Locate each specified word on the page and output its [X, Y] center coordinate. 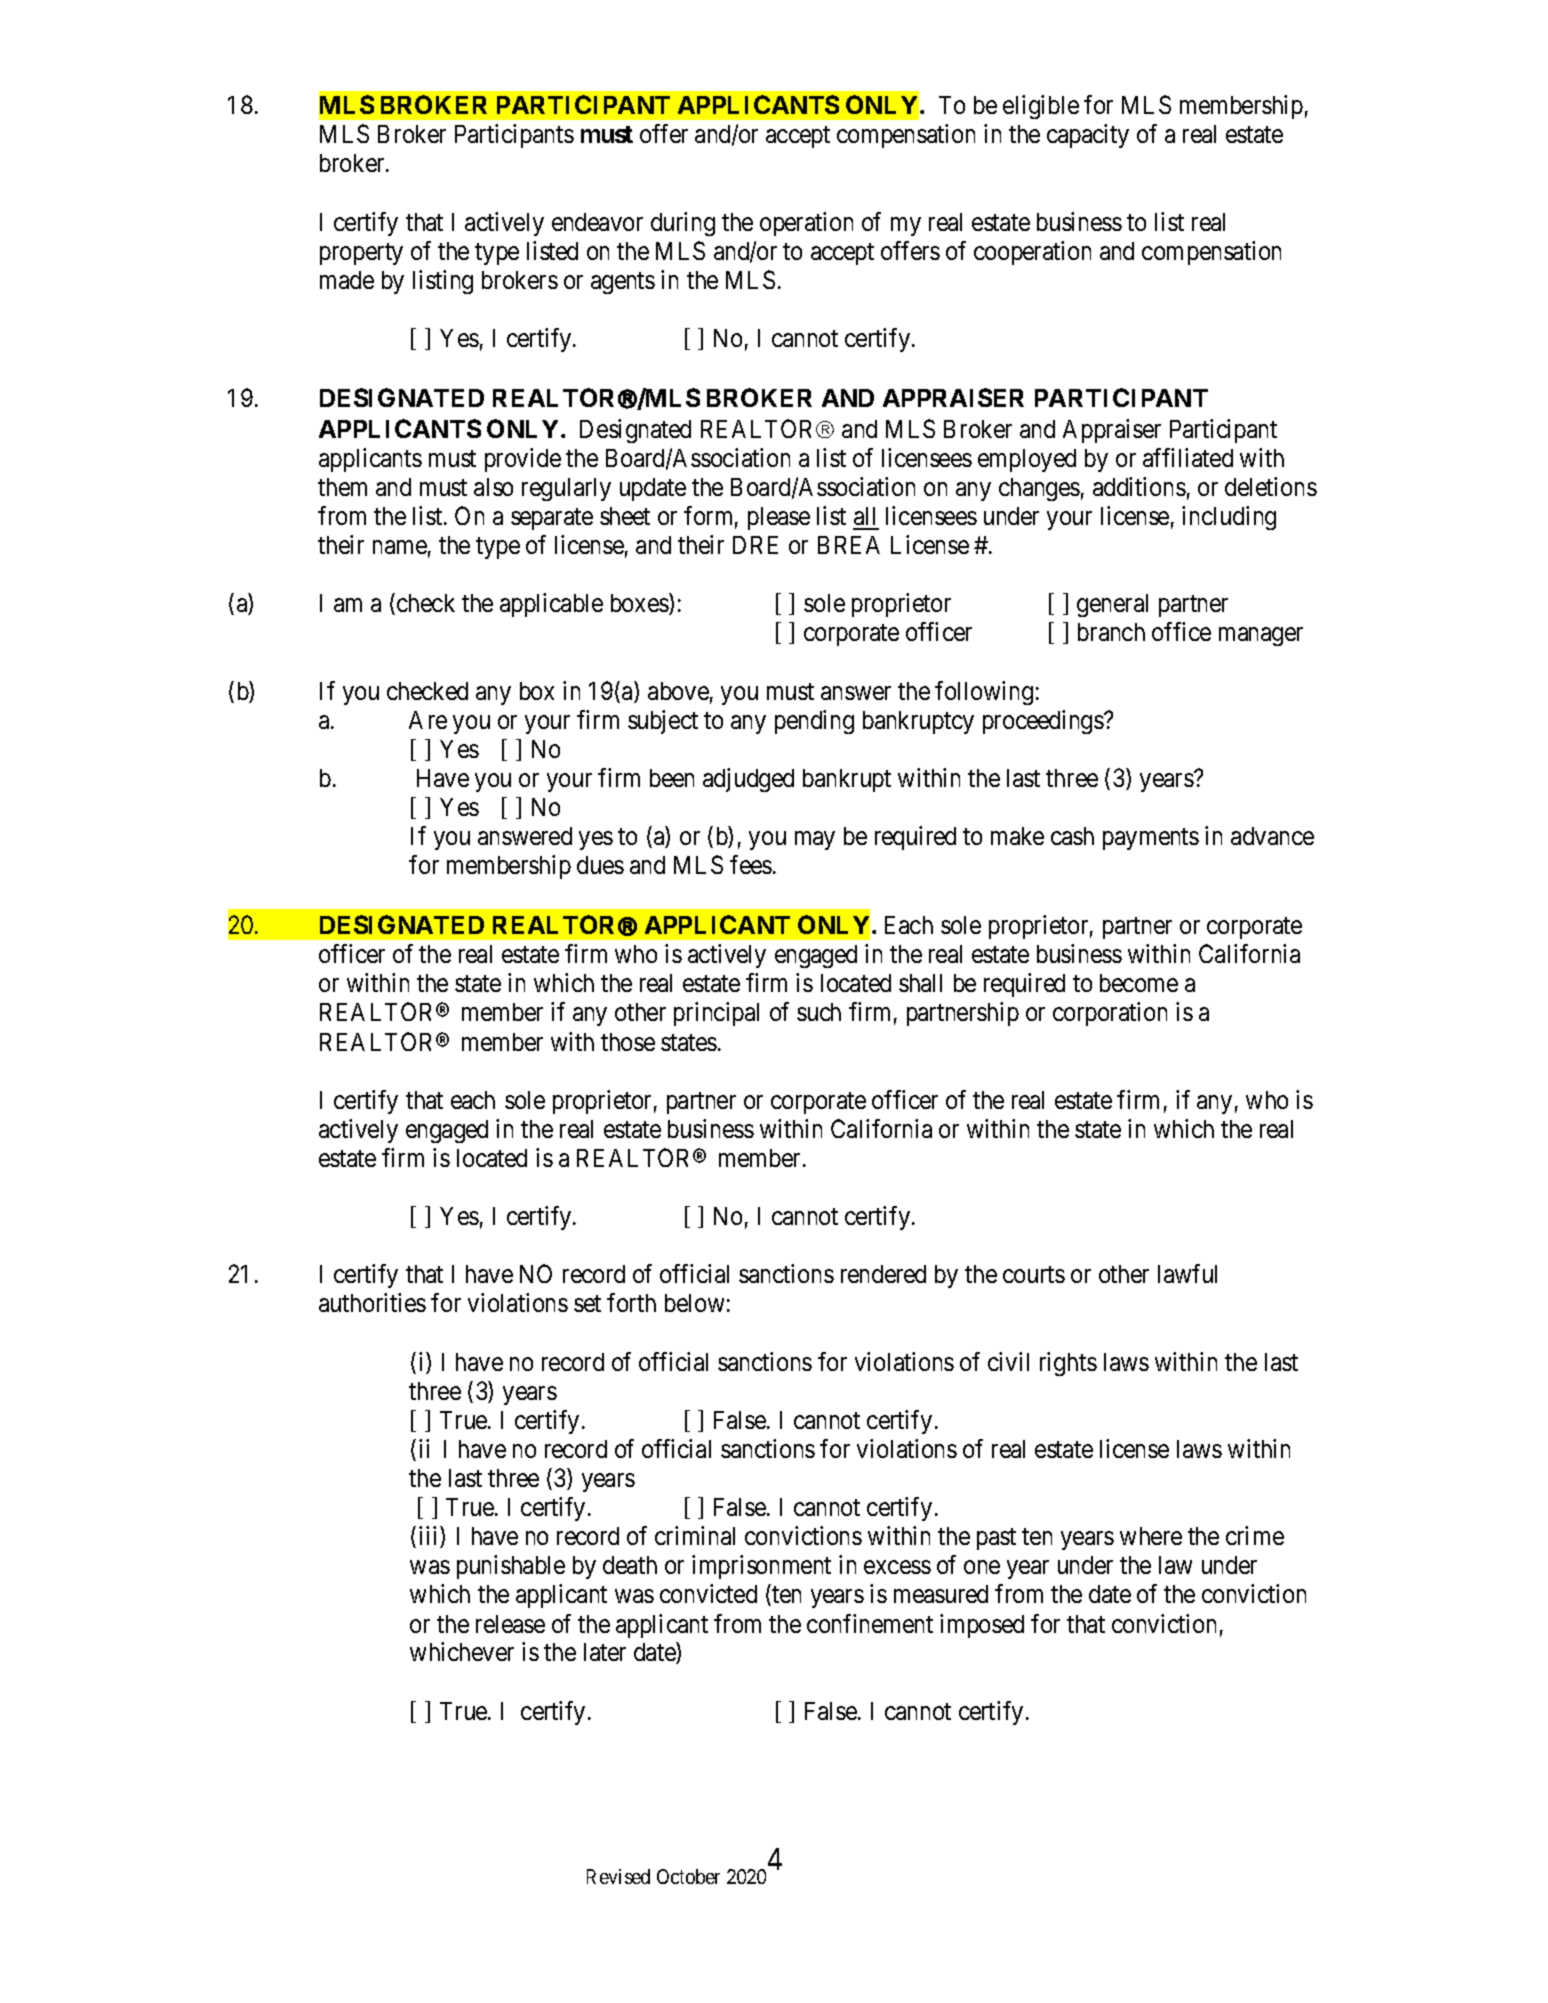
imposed [982, 1626]
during [683, 224]
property [361, 254]
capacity [1088, 136]
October [688, 1876]
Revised [618, 1876]
